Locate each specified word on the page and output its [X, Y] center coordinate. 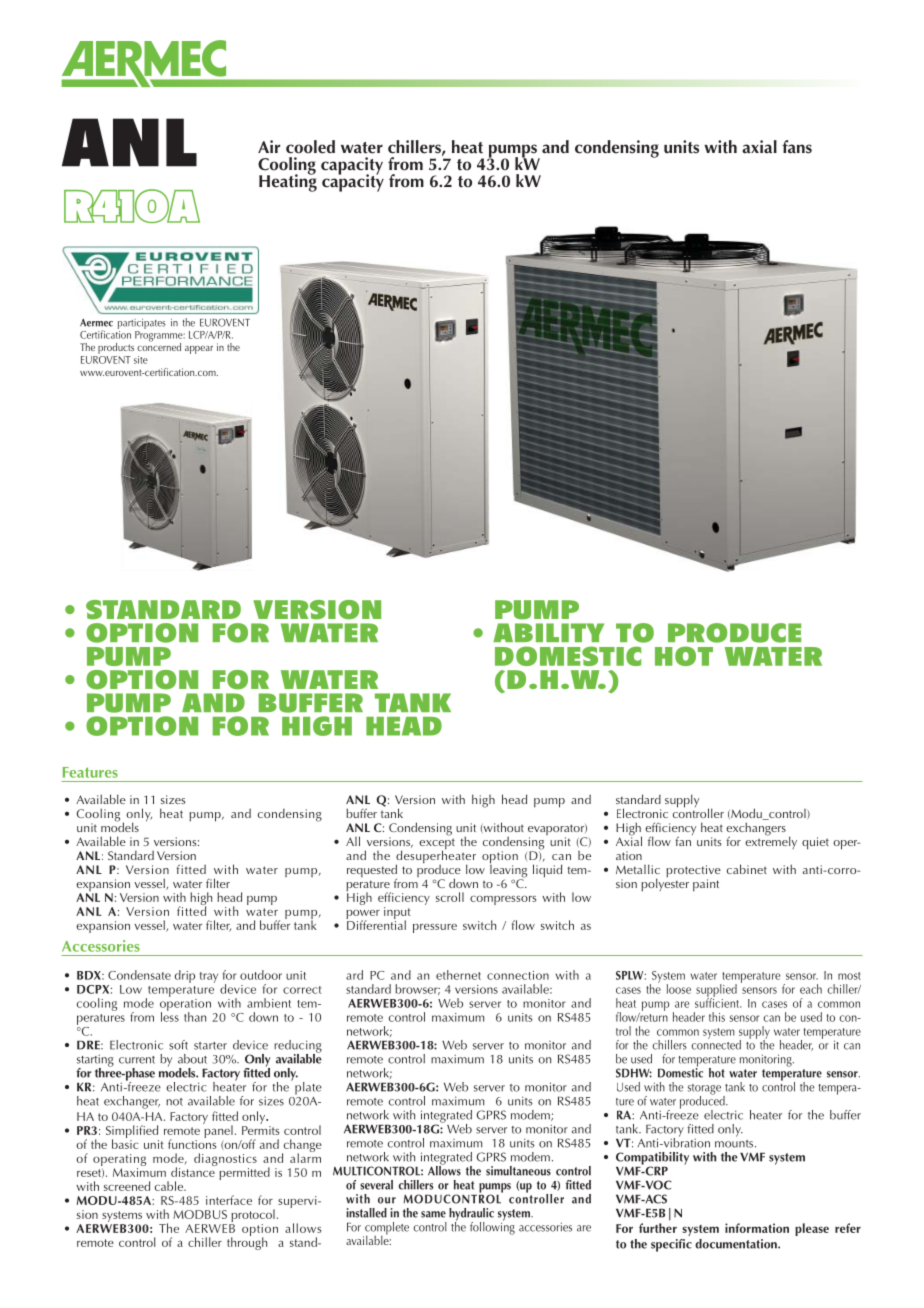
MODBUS [200, 1214]
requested [372, 872]
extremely [771, 841]
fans [797, 147]
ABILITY [548, 632]
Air [269, 146]
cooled [310, 147]
